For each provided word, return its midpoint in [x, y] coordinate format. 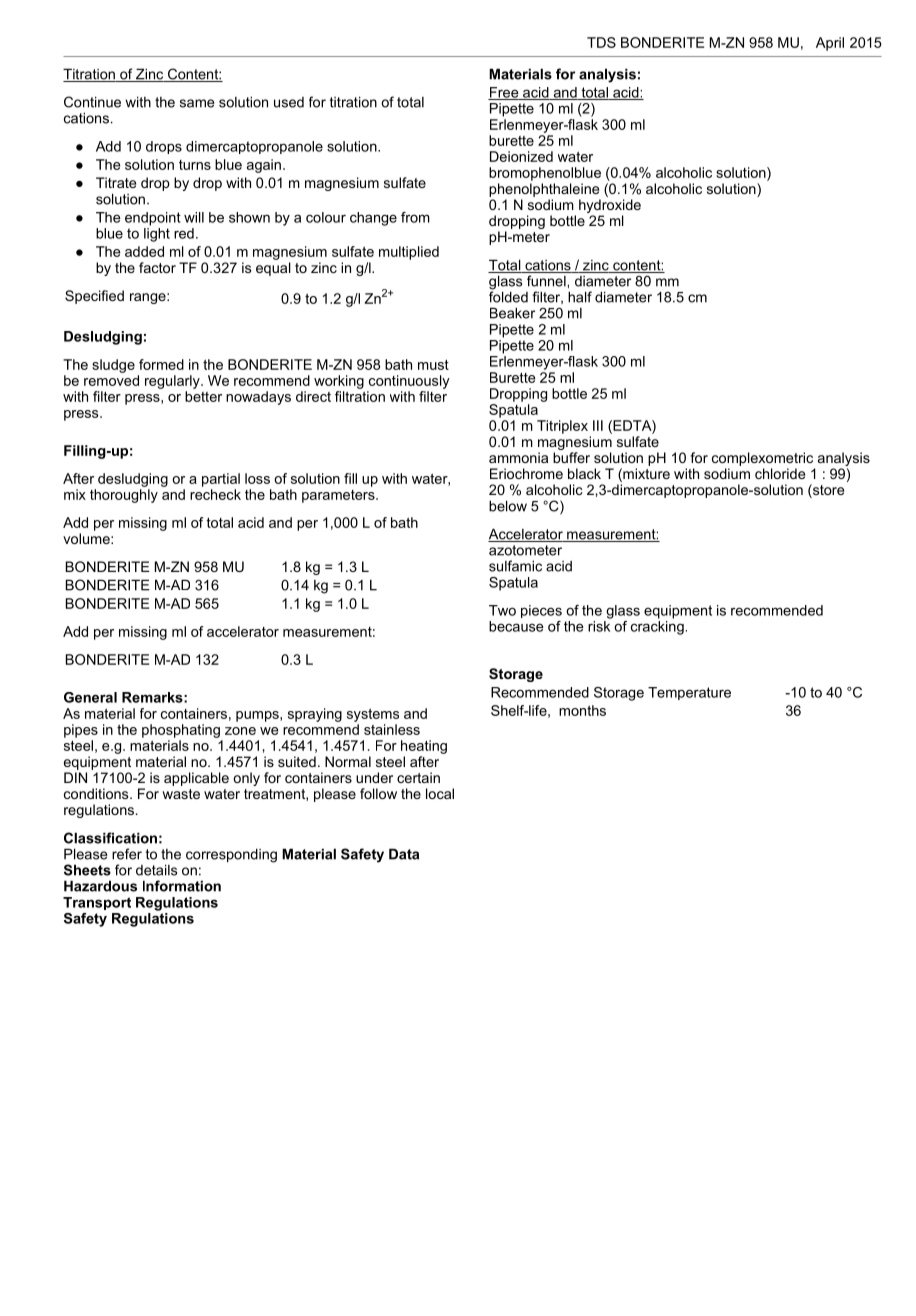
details [156, 870]
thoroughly [124, 496]
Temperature [689, 693]
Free [504, 93]
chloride [780, 473]
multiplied [409, 253]
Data [404, 854]
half [580, 297]
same [197, 103]
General [90, 697]
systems [373, 715]
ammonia [518, 457]
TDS [601, 42]
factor [157, 267]
